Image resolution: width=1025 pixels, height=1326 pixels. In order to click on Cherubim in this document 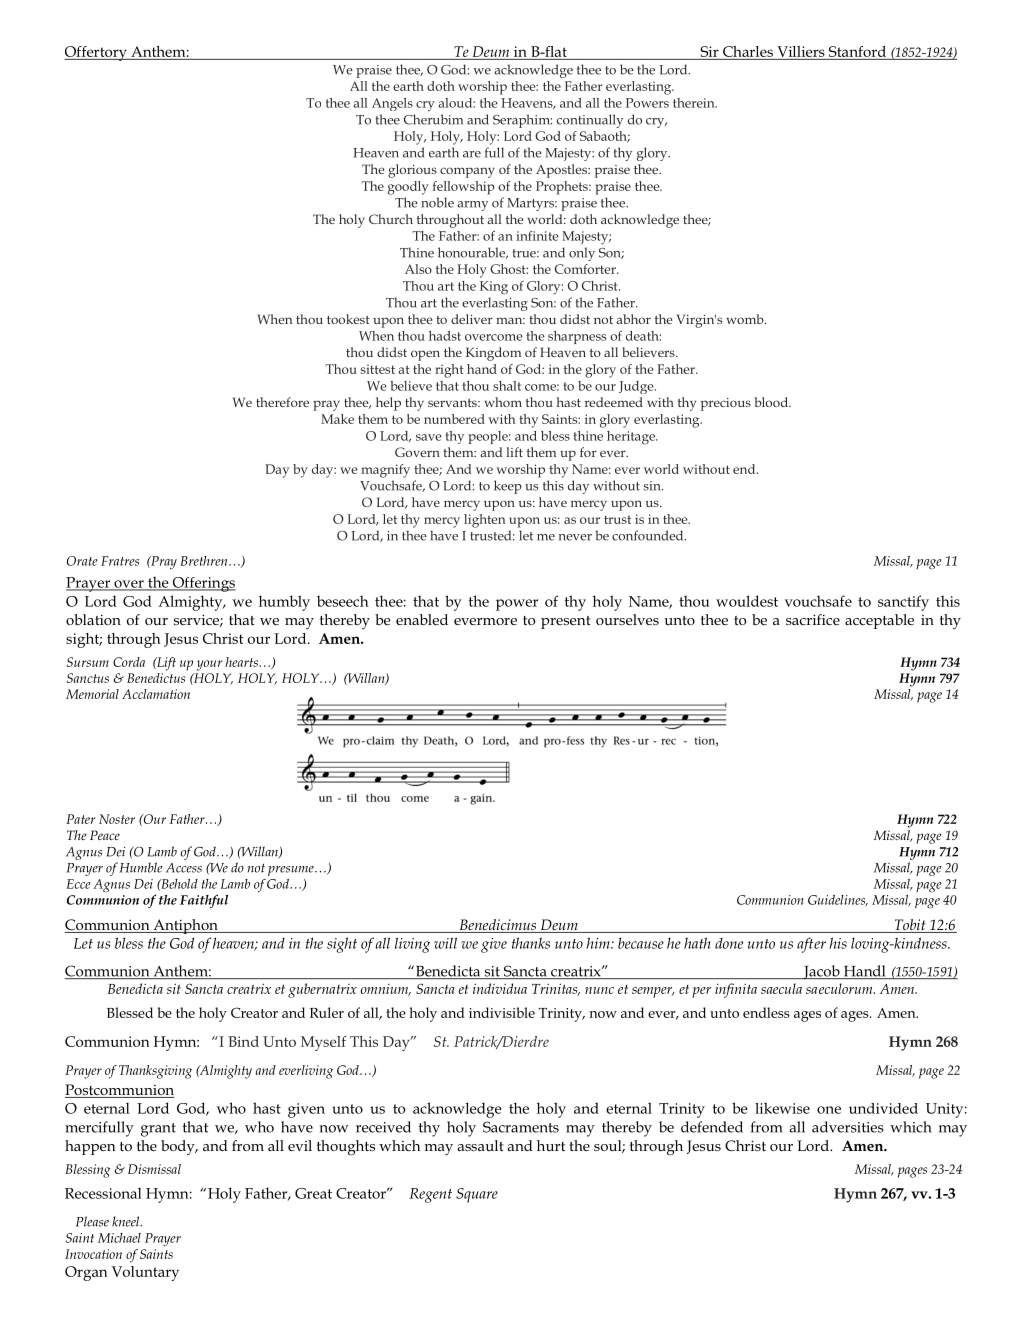, I will do `click(433, 119)`.
